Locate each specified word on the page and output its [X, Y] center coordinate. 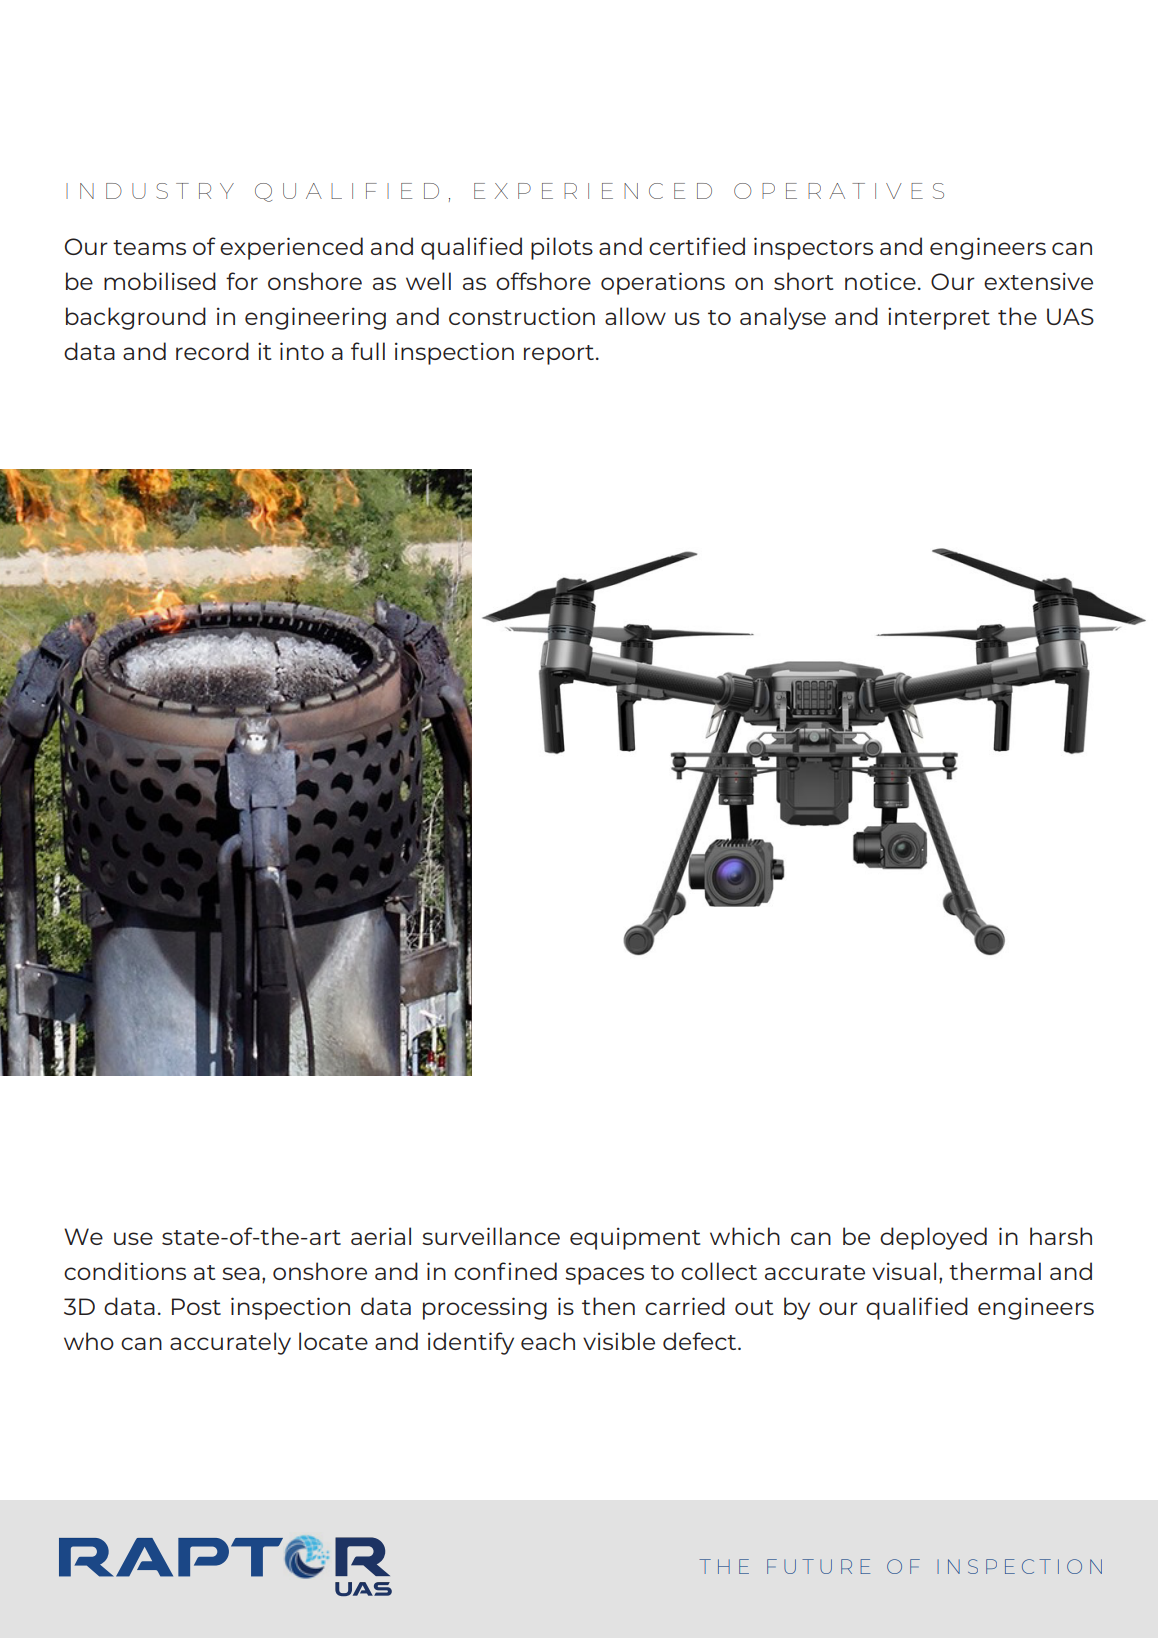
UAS [1070, 316]
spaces [604, 1276]
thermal [995, 1271]
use [133, 1238]
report [559, 355]
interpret [939, 318]
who [89, 1341]
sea [241, 1273]
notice [880, 281]
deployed [933, 1238]
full [368, 351]
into [302, 351]
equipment [635, 1238]
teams [149, 247]
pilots [562, 248]
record [212, 351]
